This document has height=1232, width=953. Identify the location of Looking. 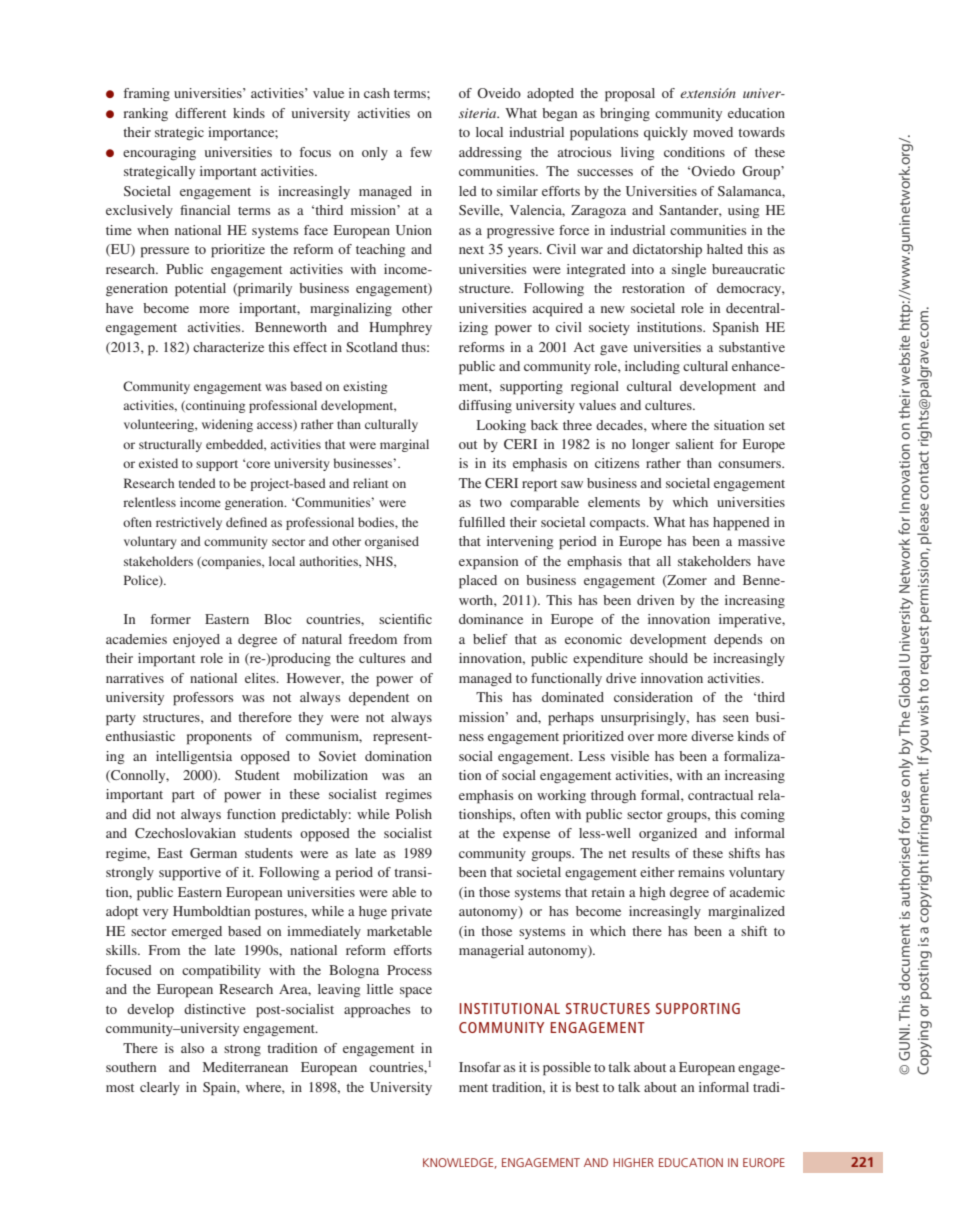
(501, 426).
